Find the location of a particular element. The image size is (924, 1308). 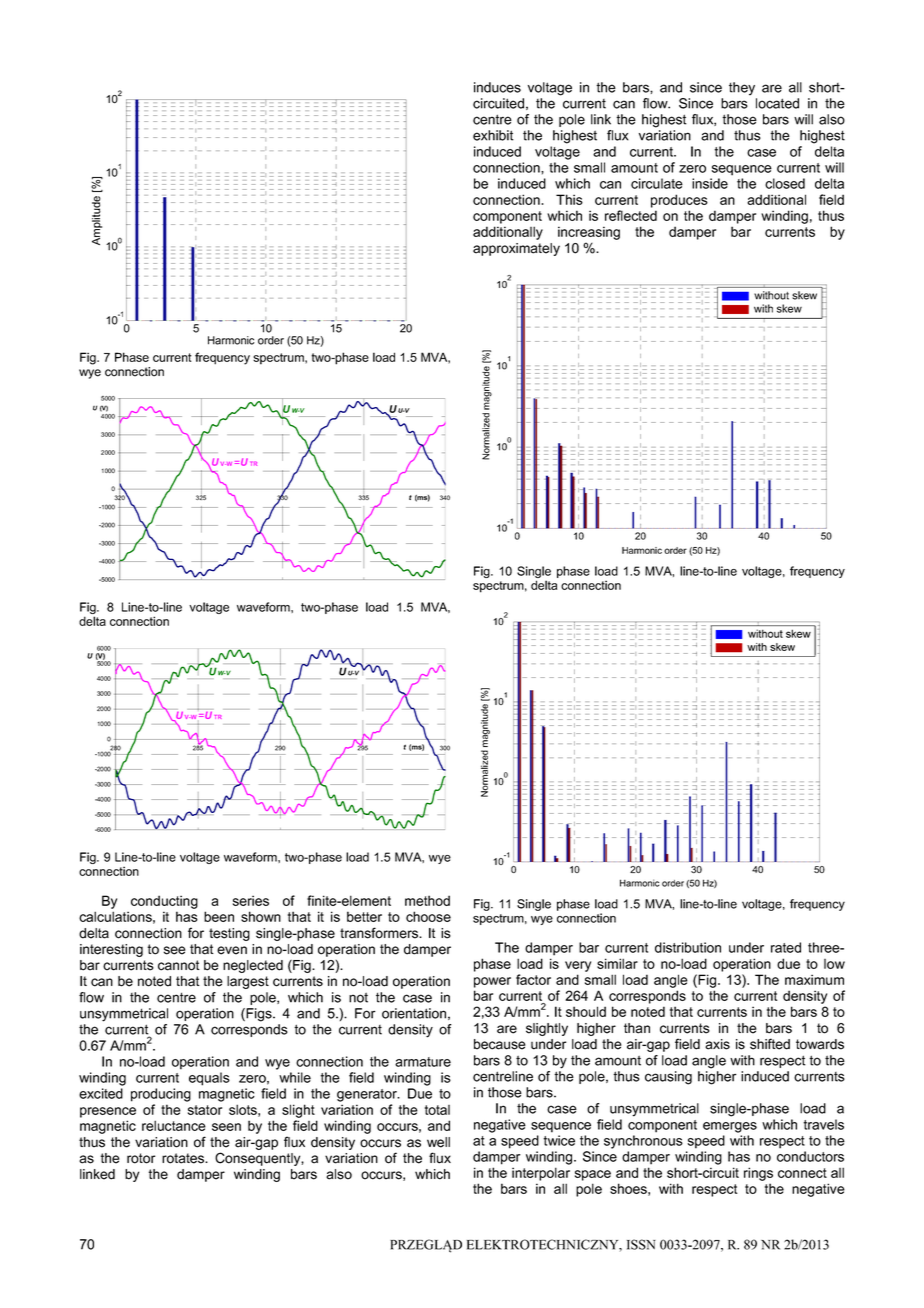

distribution is located at coordinates (688, 947).
